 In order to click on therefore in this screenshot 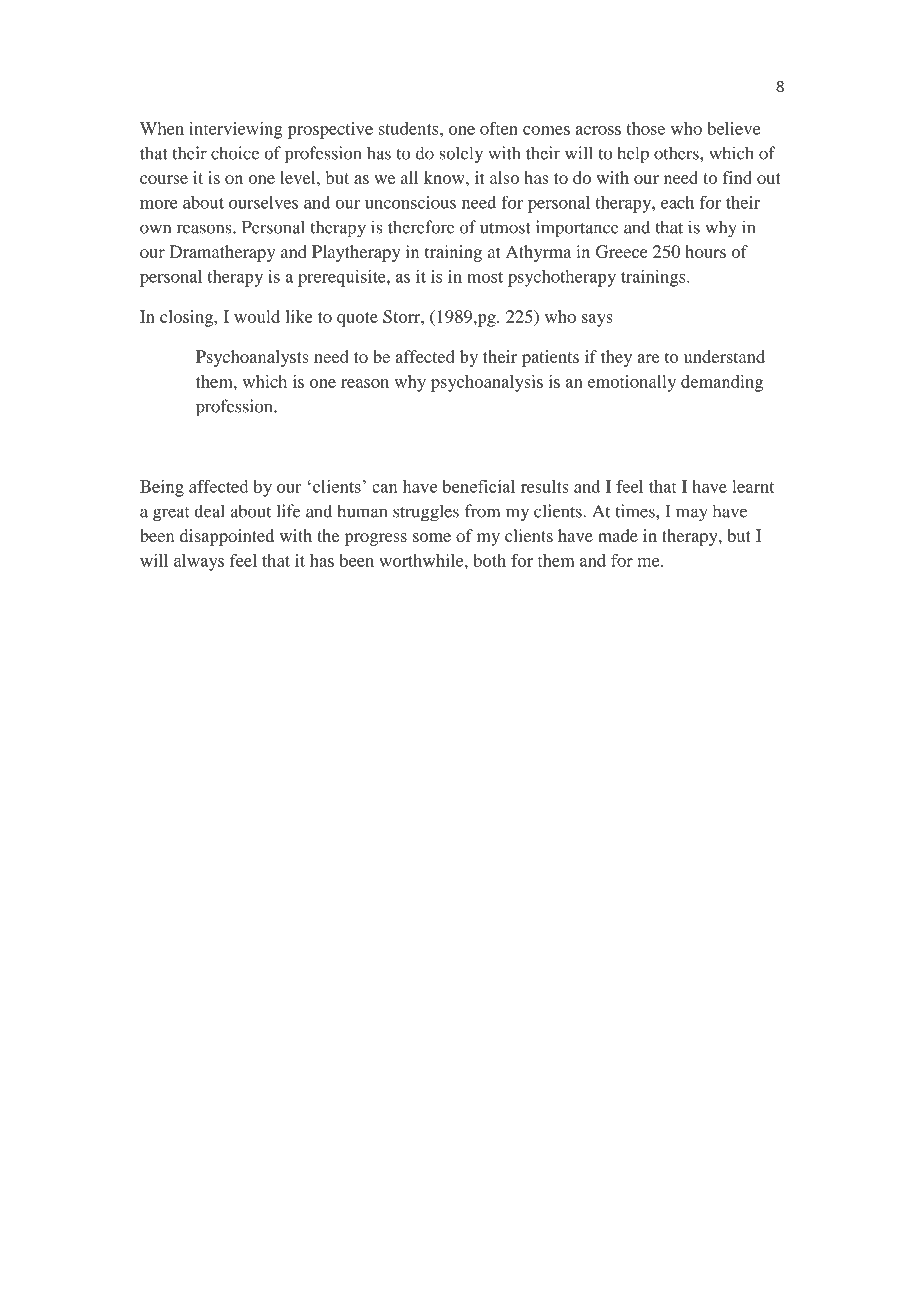, I will do `click(421, 227)`.
